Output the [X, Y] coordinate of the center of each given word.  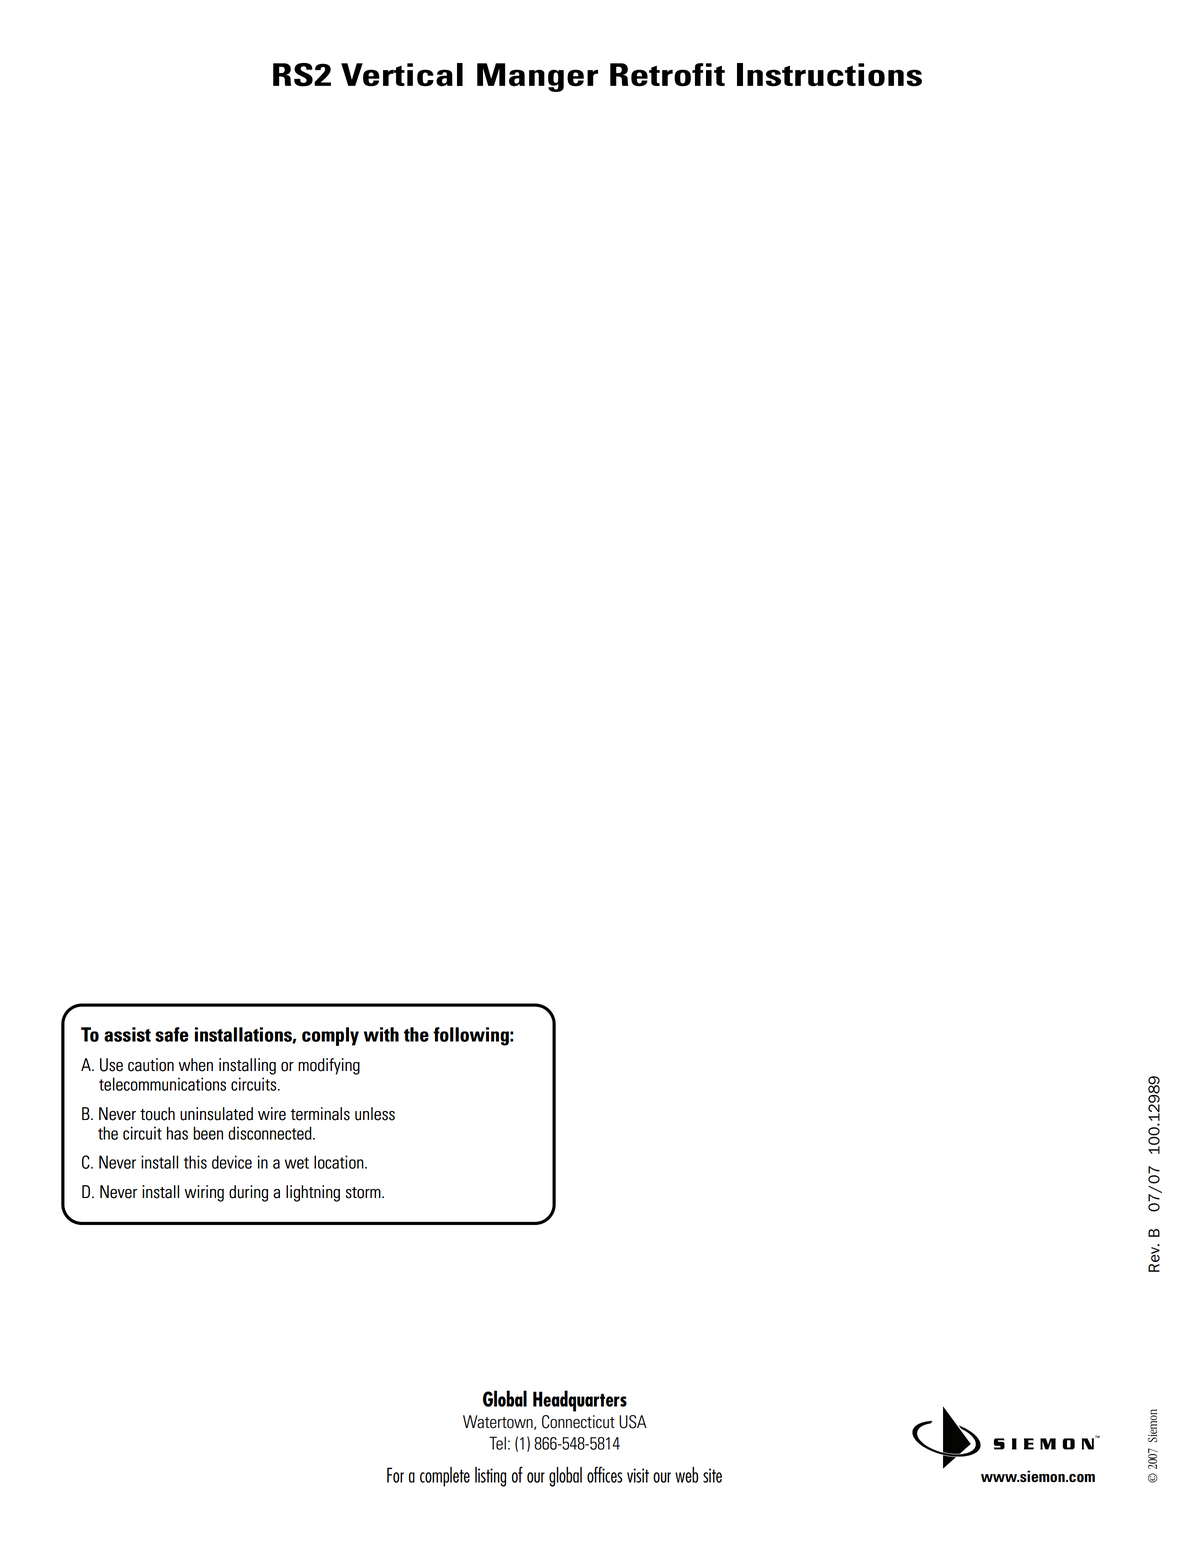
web [686, 1475]
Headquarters [580, 1401]
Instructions [829, 75]
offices [605, 1474]
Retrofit [667, 75]
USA [633, 1422]
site [712, 1475]
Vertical [402, 75]
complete [445, 1477]
